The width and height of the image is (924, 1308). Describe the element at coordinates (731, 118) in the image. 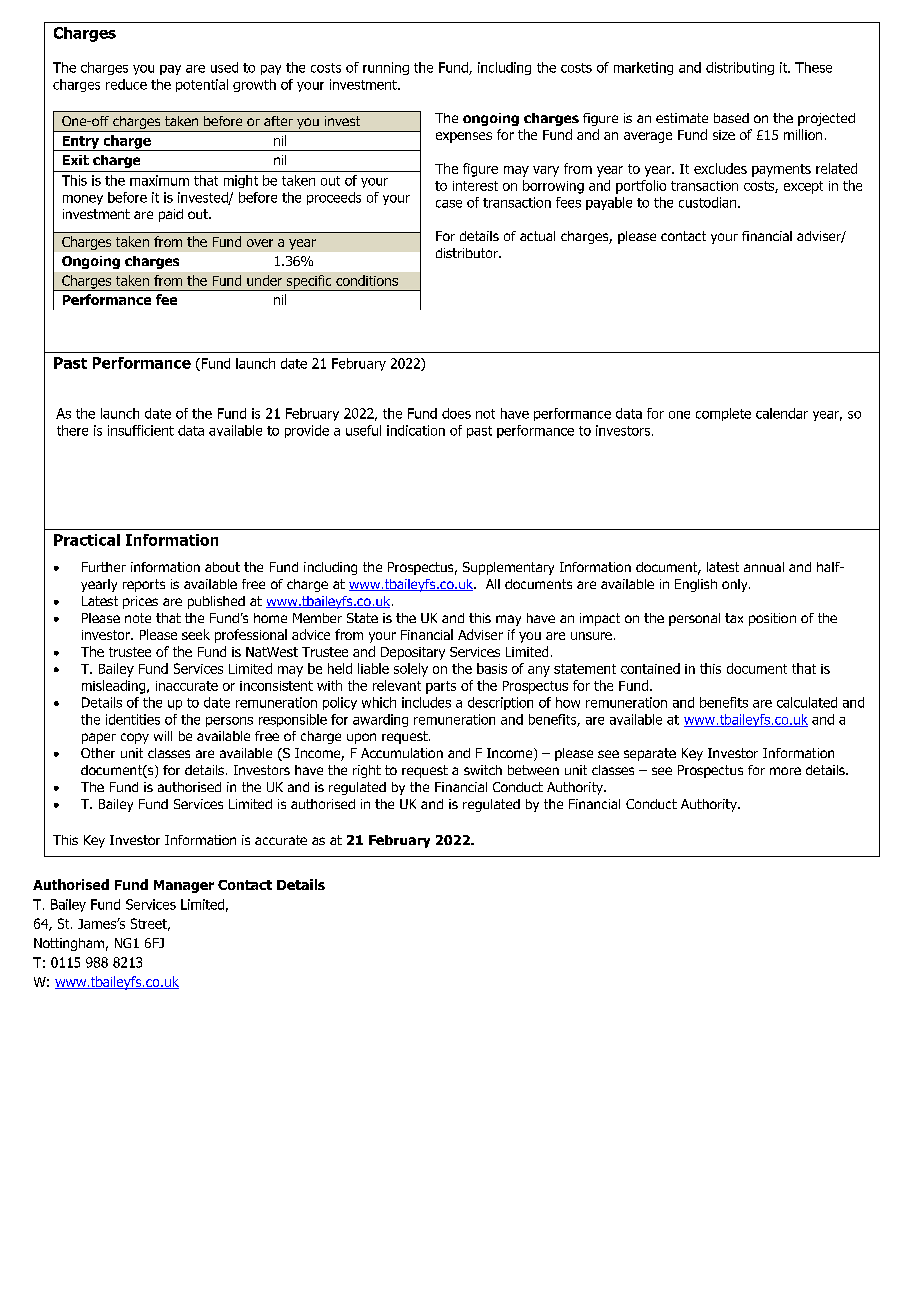

I see `based` at that location.
